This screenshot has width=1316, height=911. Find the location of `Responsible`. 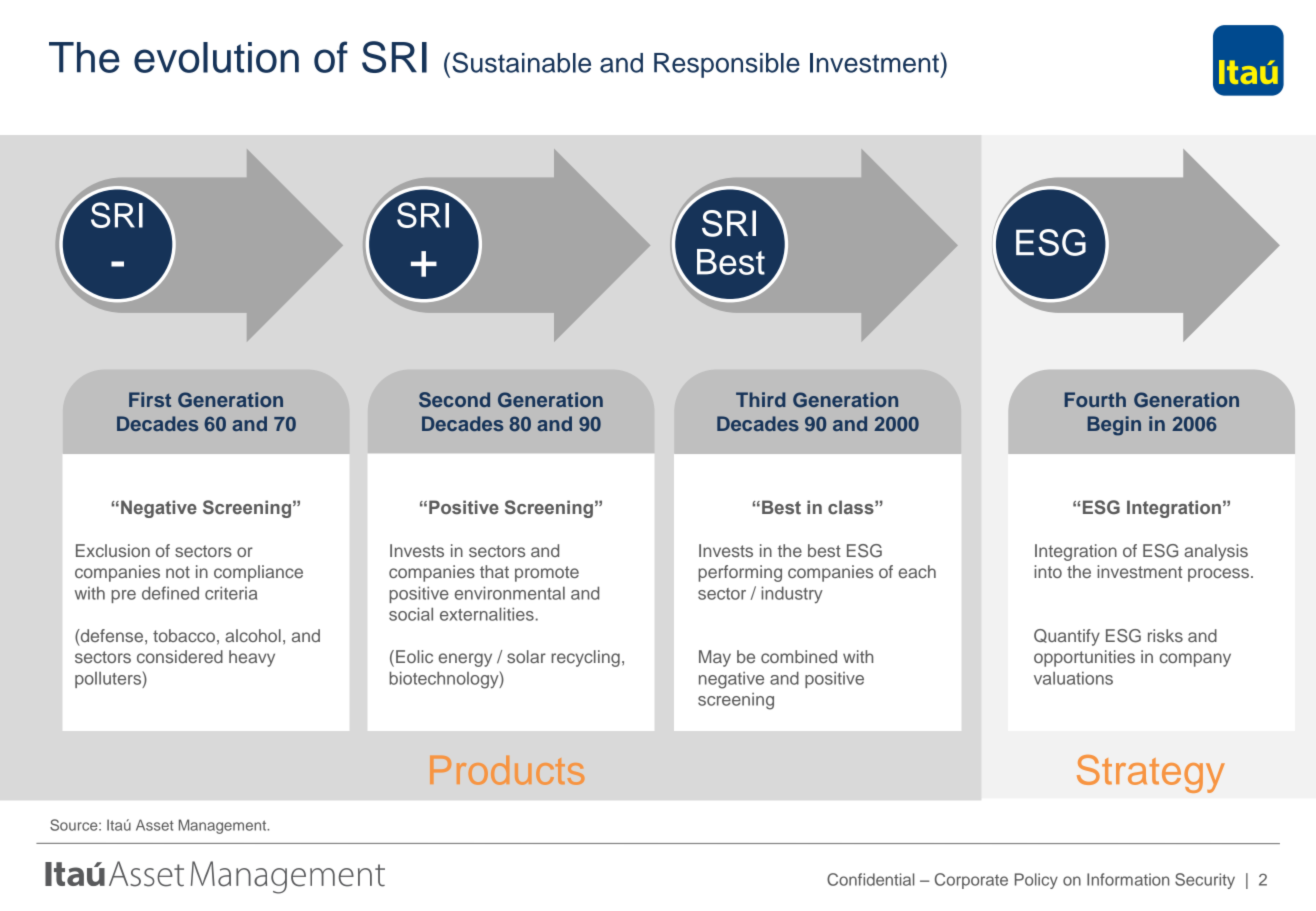

Responsible is located at coordinates (727, 65).
